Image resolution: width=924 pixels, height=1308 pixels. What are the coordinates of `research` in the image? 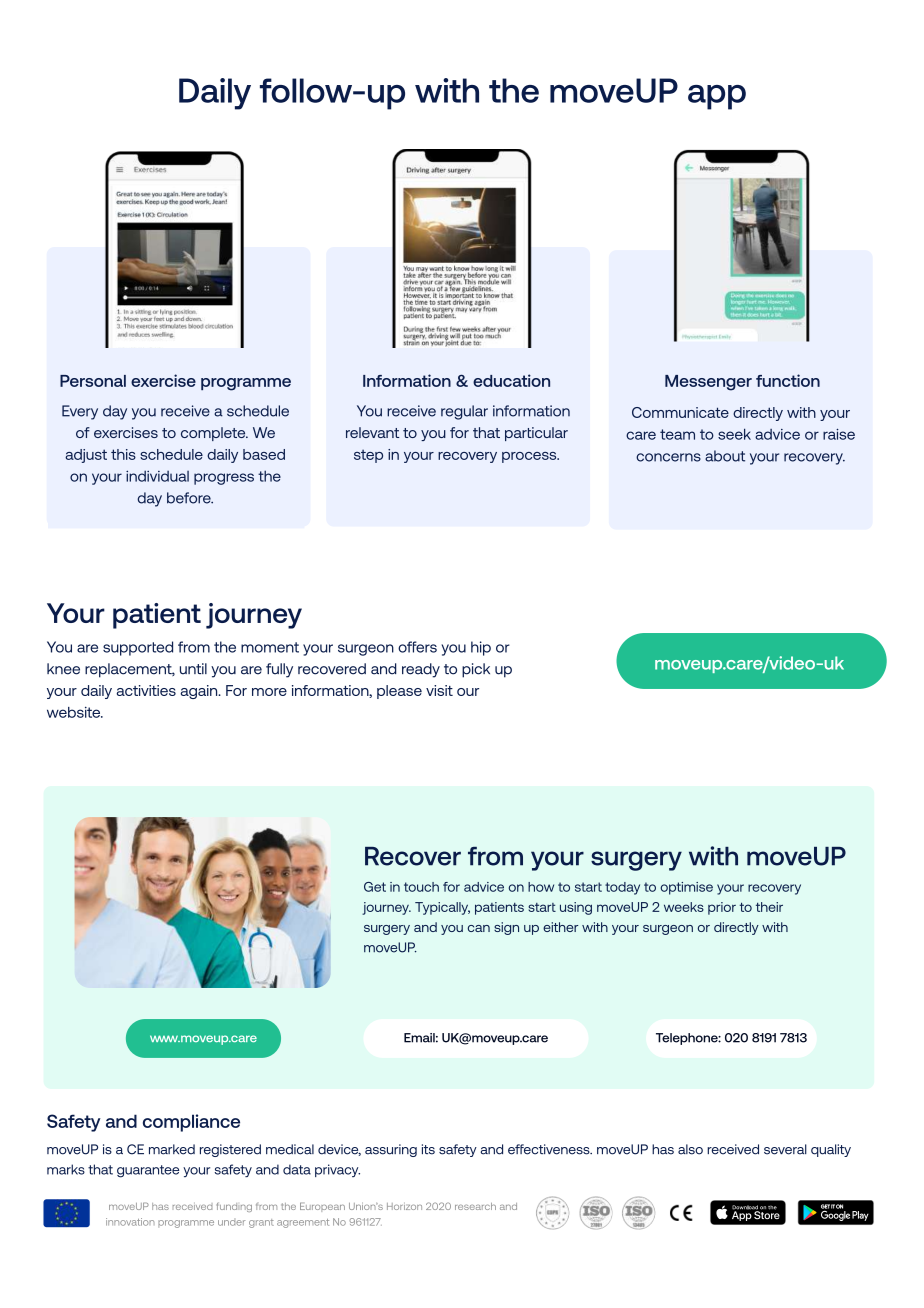 It's located at (475, 1206).
